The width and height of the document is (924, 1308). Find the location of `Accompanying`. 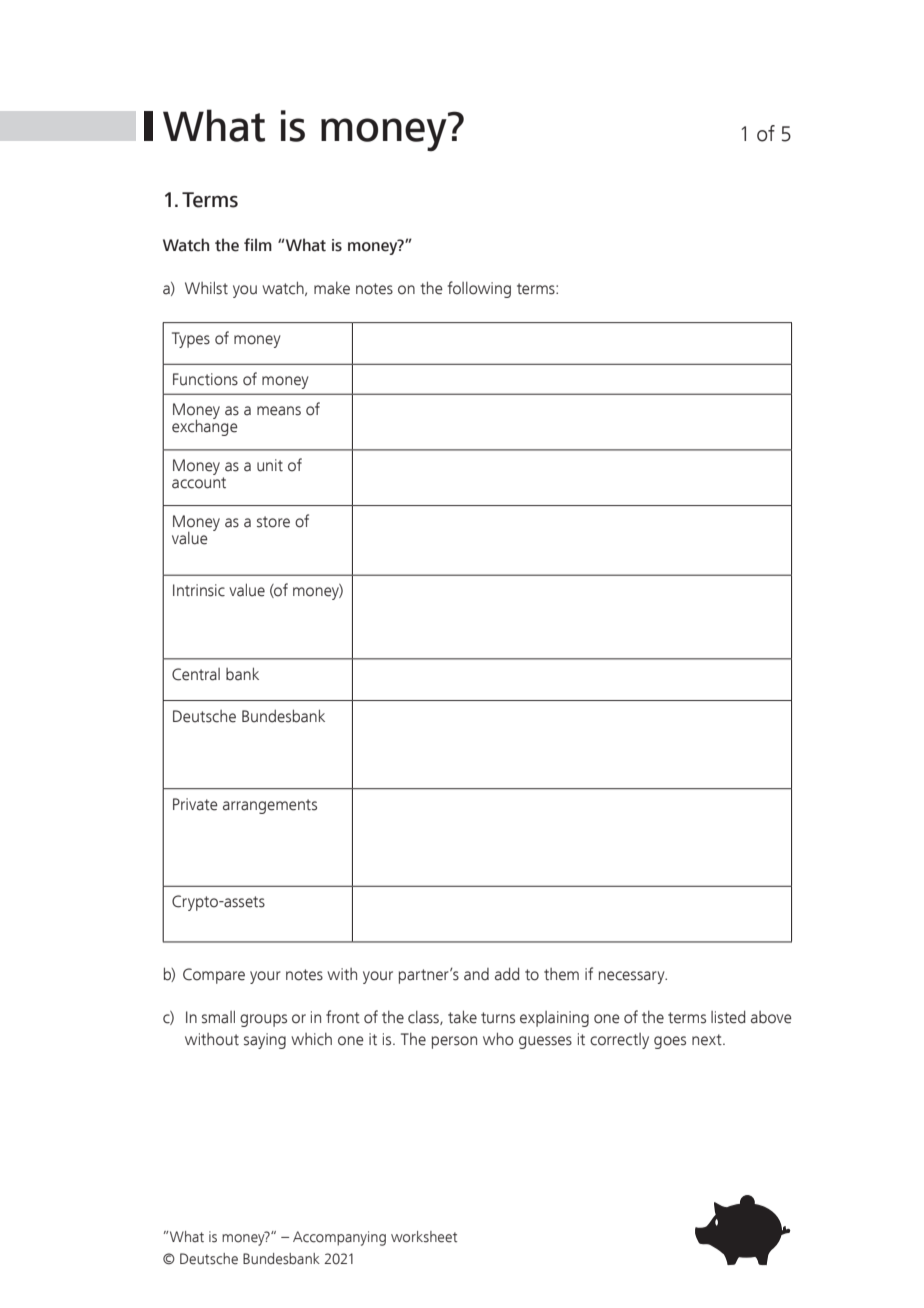

Accompanying is located at coordinates (339, 1238).
